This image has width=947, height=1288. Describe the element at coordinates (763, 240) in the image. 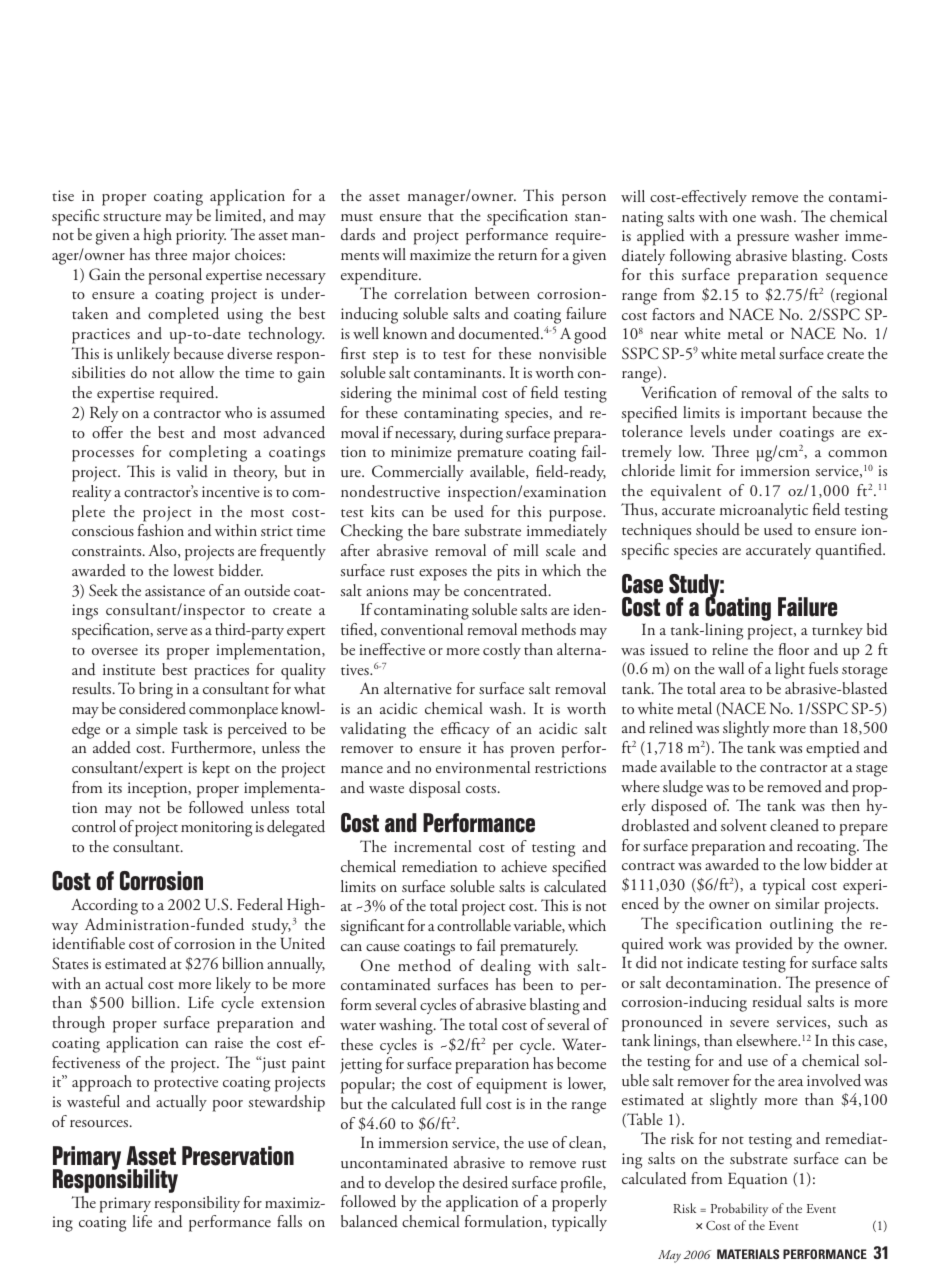

I see `pressure` at that location.
